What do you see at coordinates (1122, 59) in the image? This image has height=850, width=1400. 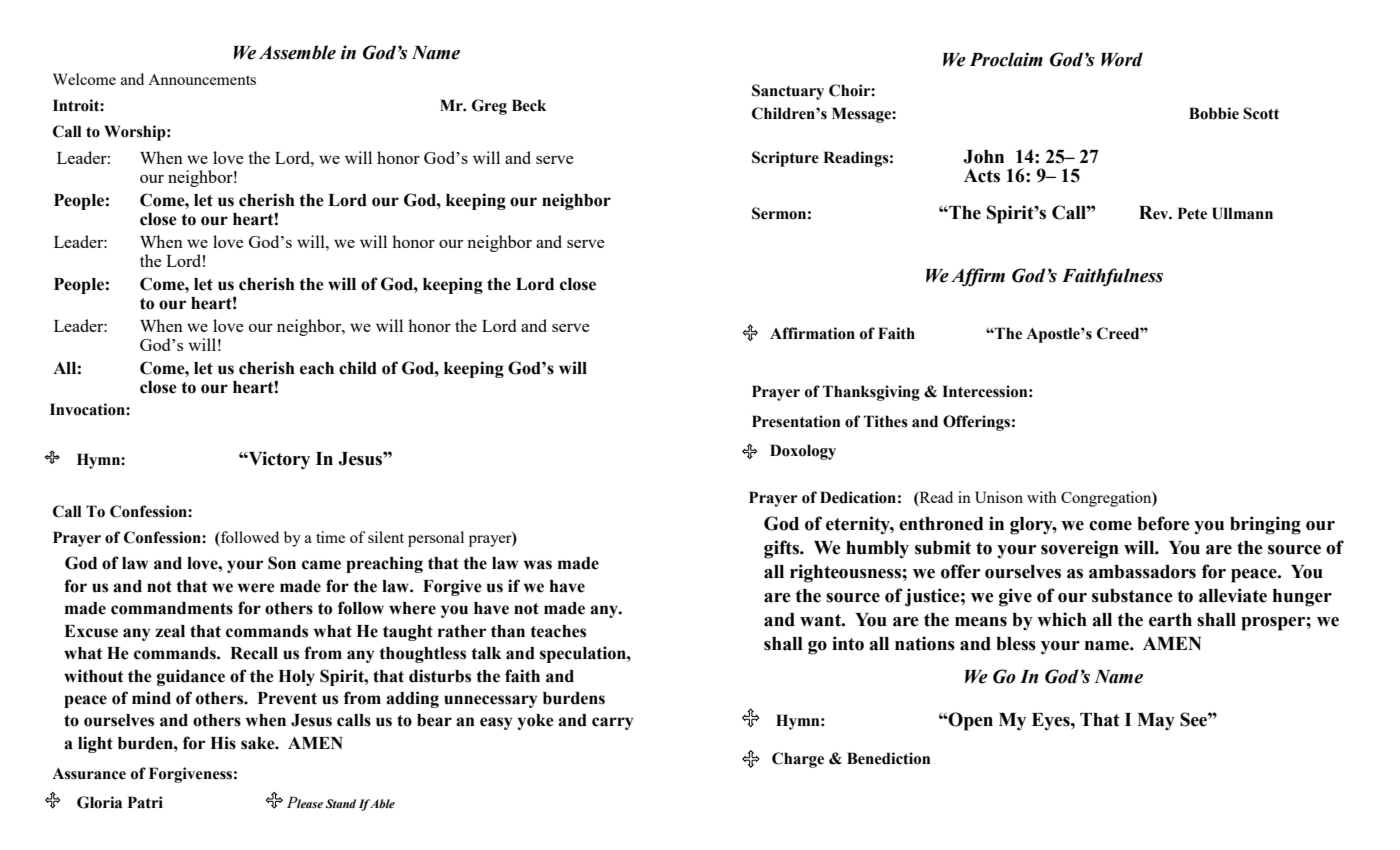 I see `Word` at bounding box center [1122, 59].
